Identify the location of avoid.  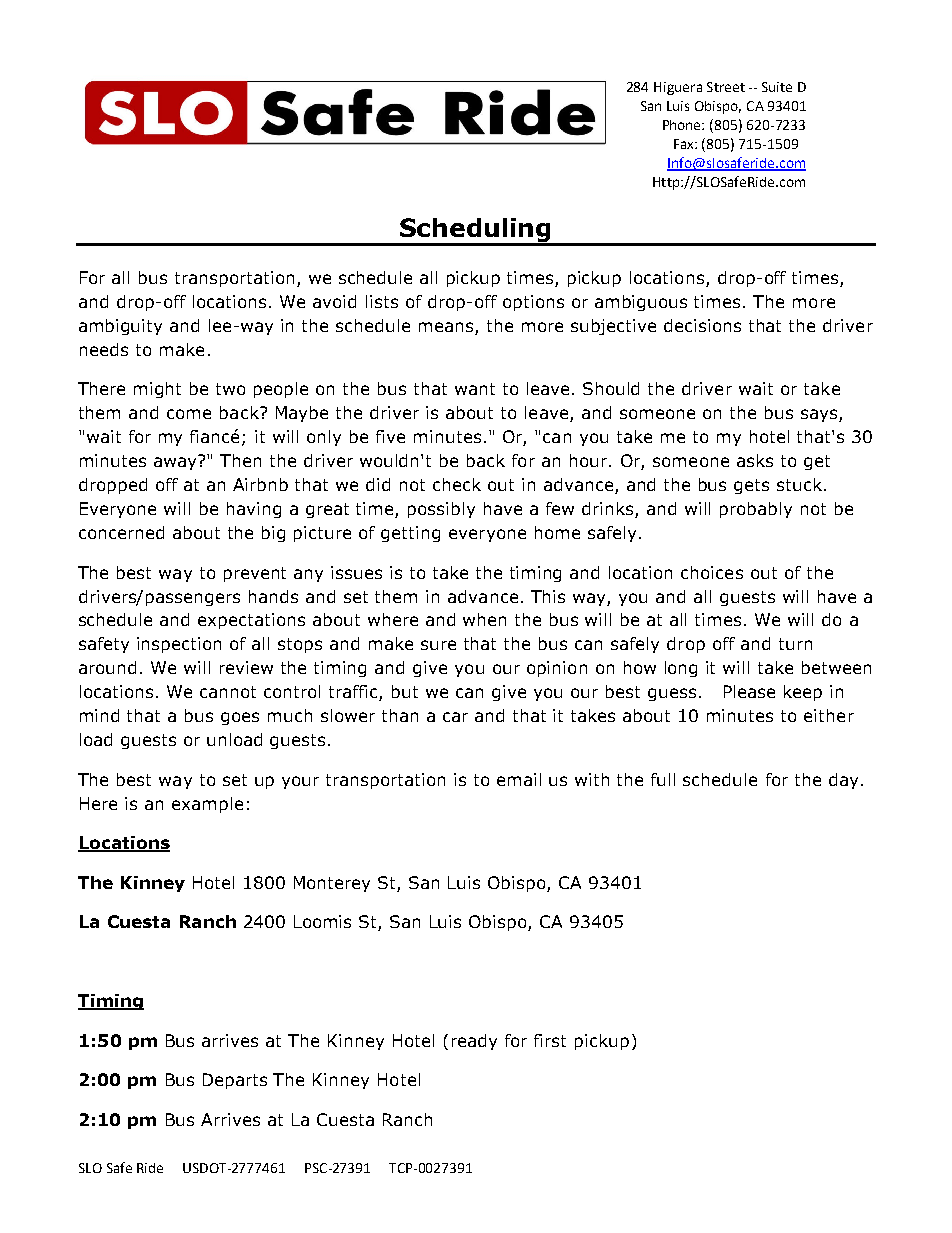
(334, 301).
